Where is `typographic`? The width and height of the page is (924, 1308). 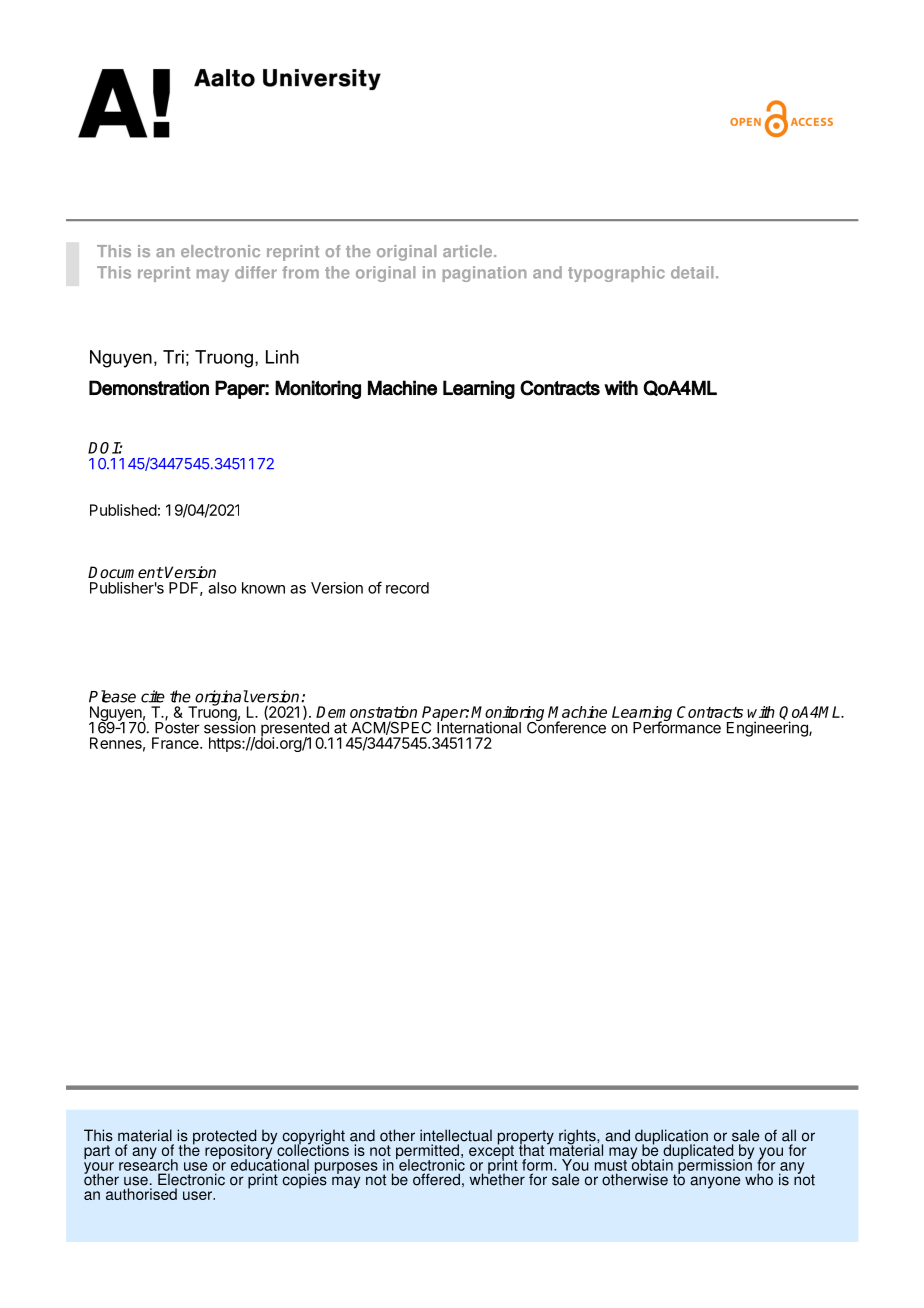
typographic is located at coordinates (616, 274).
